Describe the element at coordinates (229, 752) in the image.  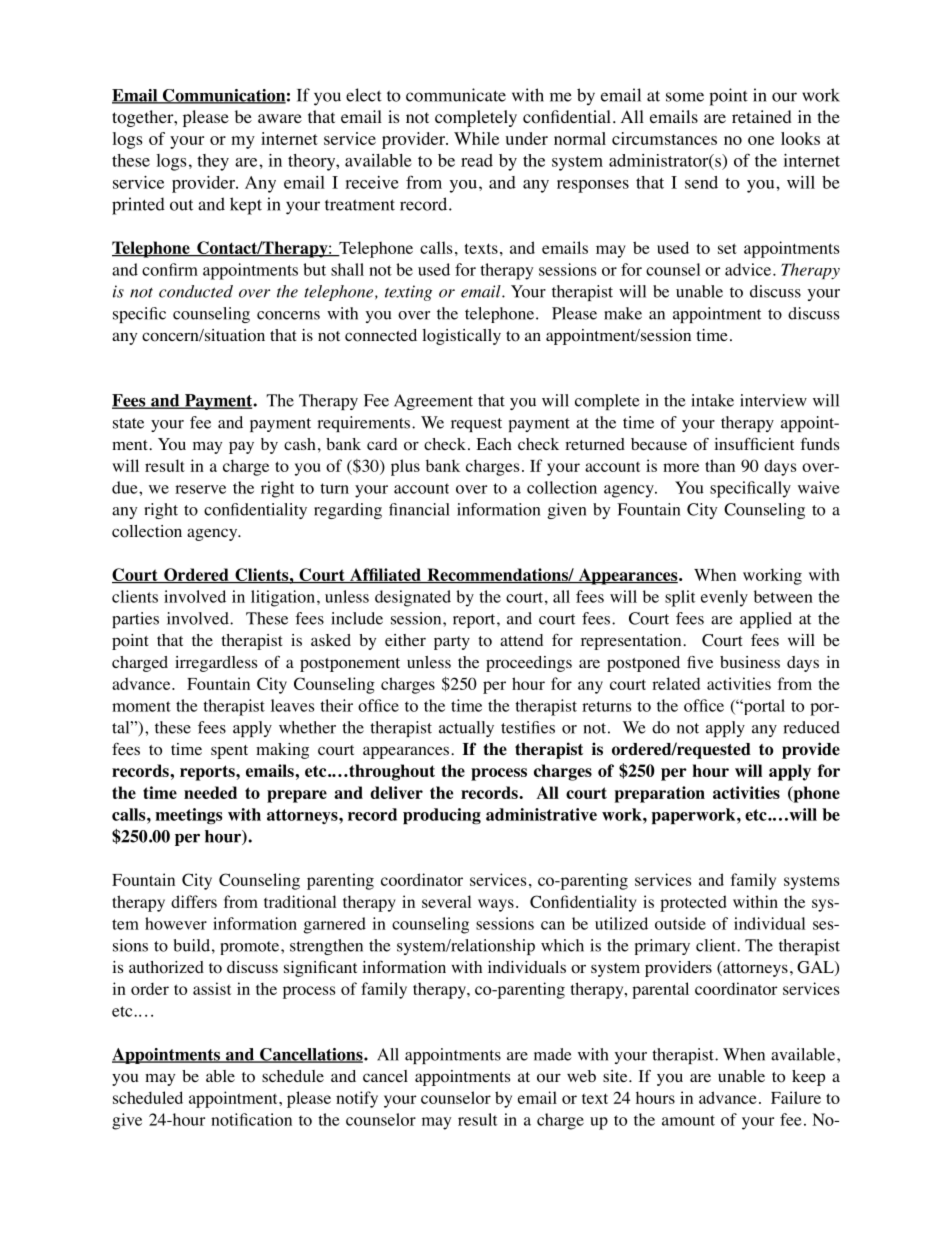
I see `spent` at that location.
